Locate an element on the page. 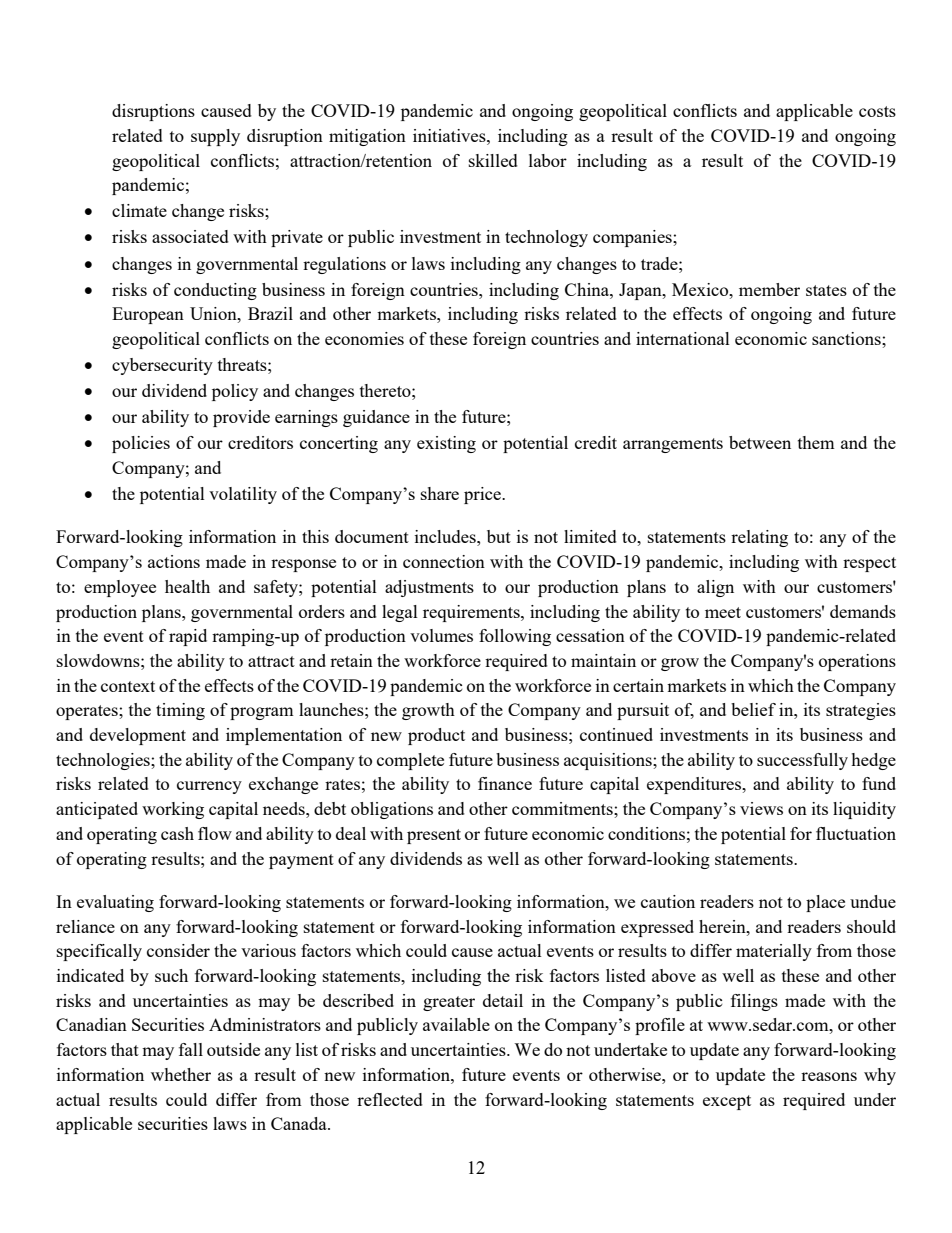 The height and width of the document is (1233, 952). supply is located at coordinates (215, 137).
